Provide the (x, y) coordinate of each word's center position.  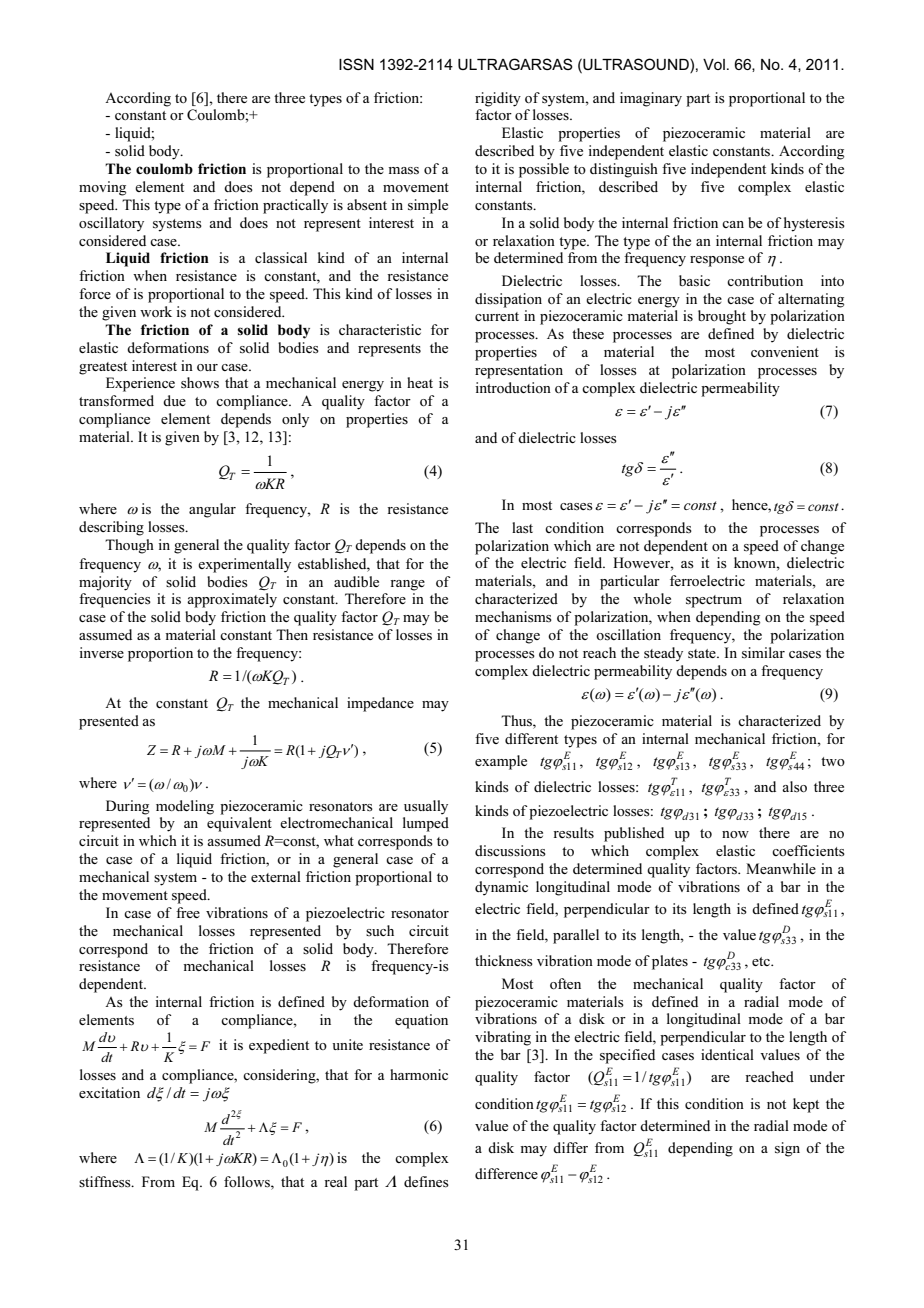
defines (426, 1182)
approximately (232, 600)
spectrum (714, 601)
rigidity (498, 99)
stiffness (106, 1182)
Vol (714, 64)
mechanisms (513, 617)
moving (102, 188)
